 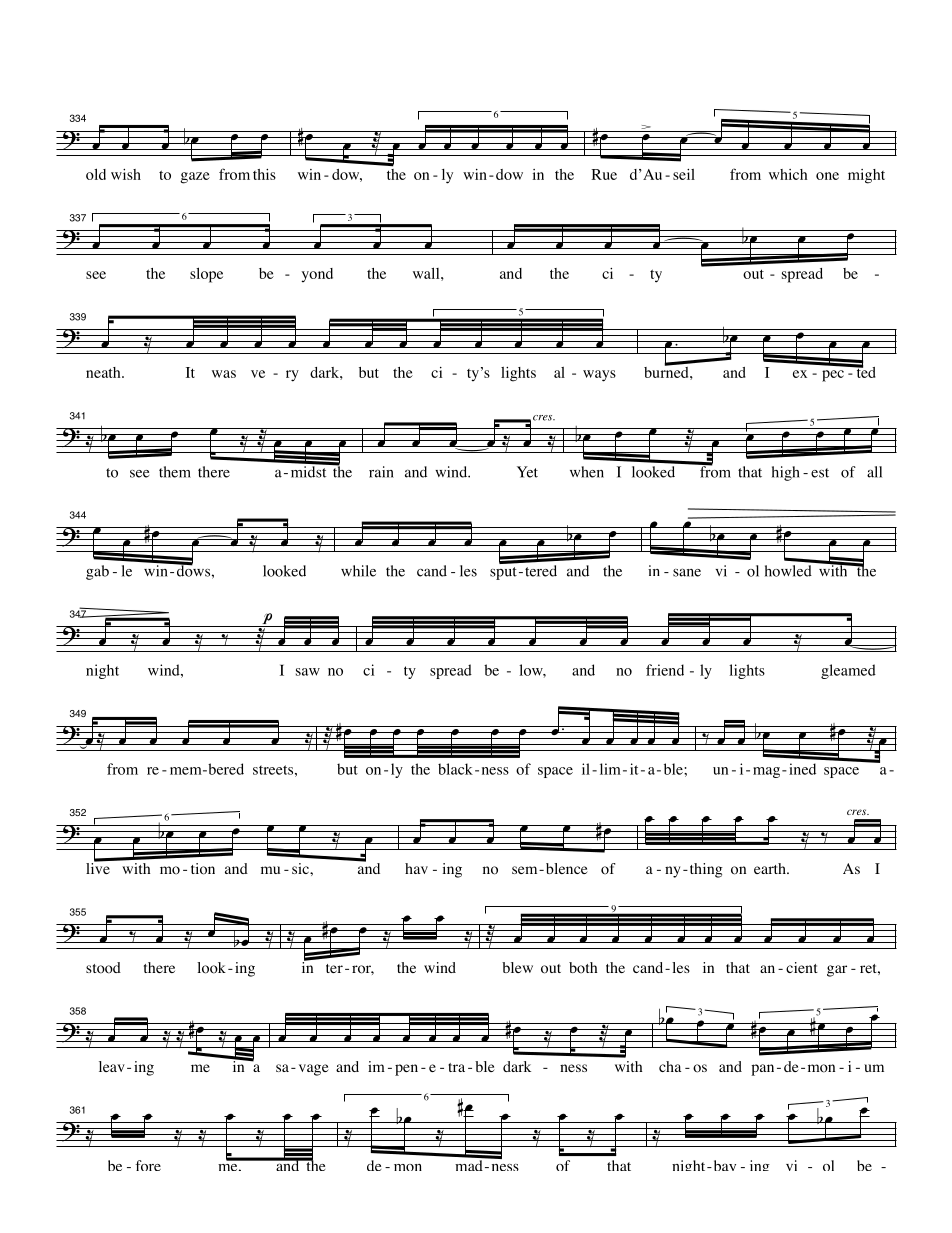 What do you see at coordinates (604, 174) in the screenshot?
I see `Rue` at bounding box center [604, 174].
